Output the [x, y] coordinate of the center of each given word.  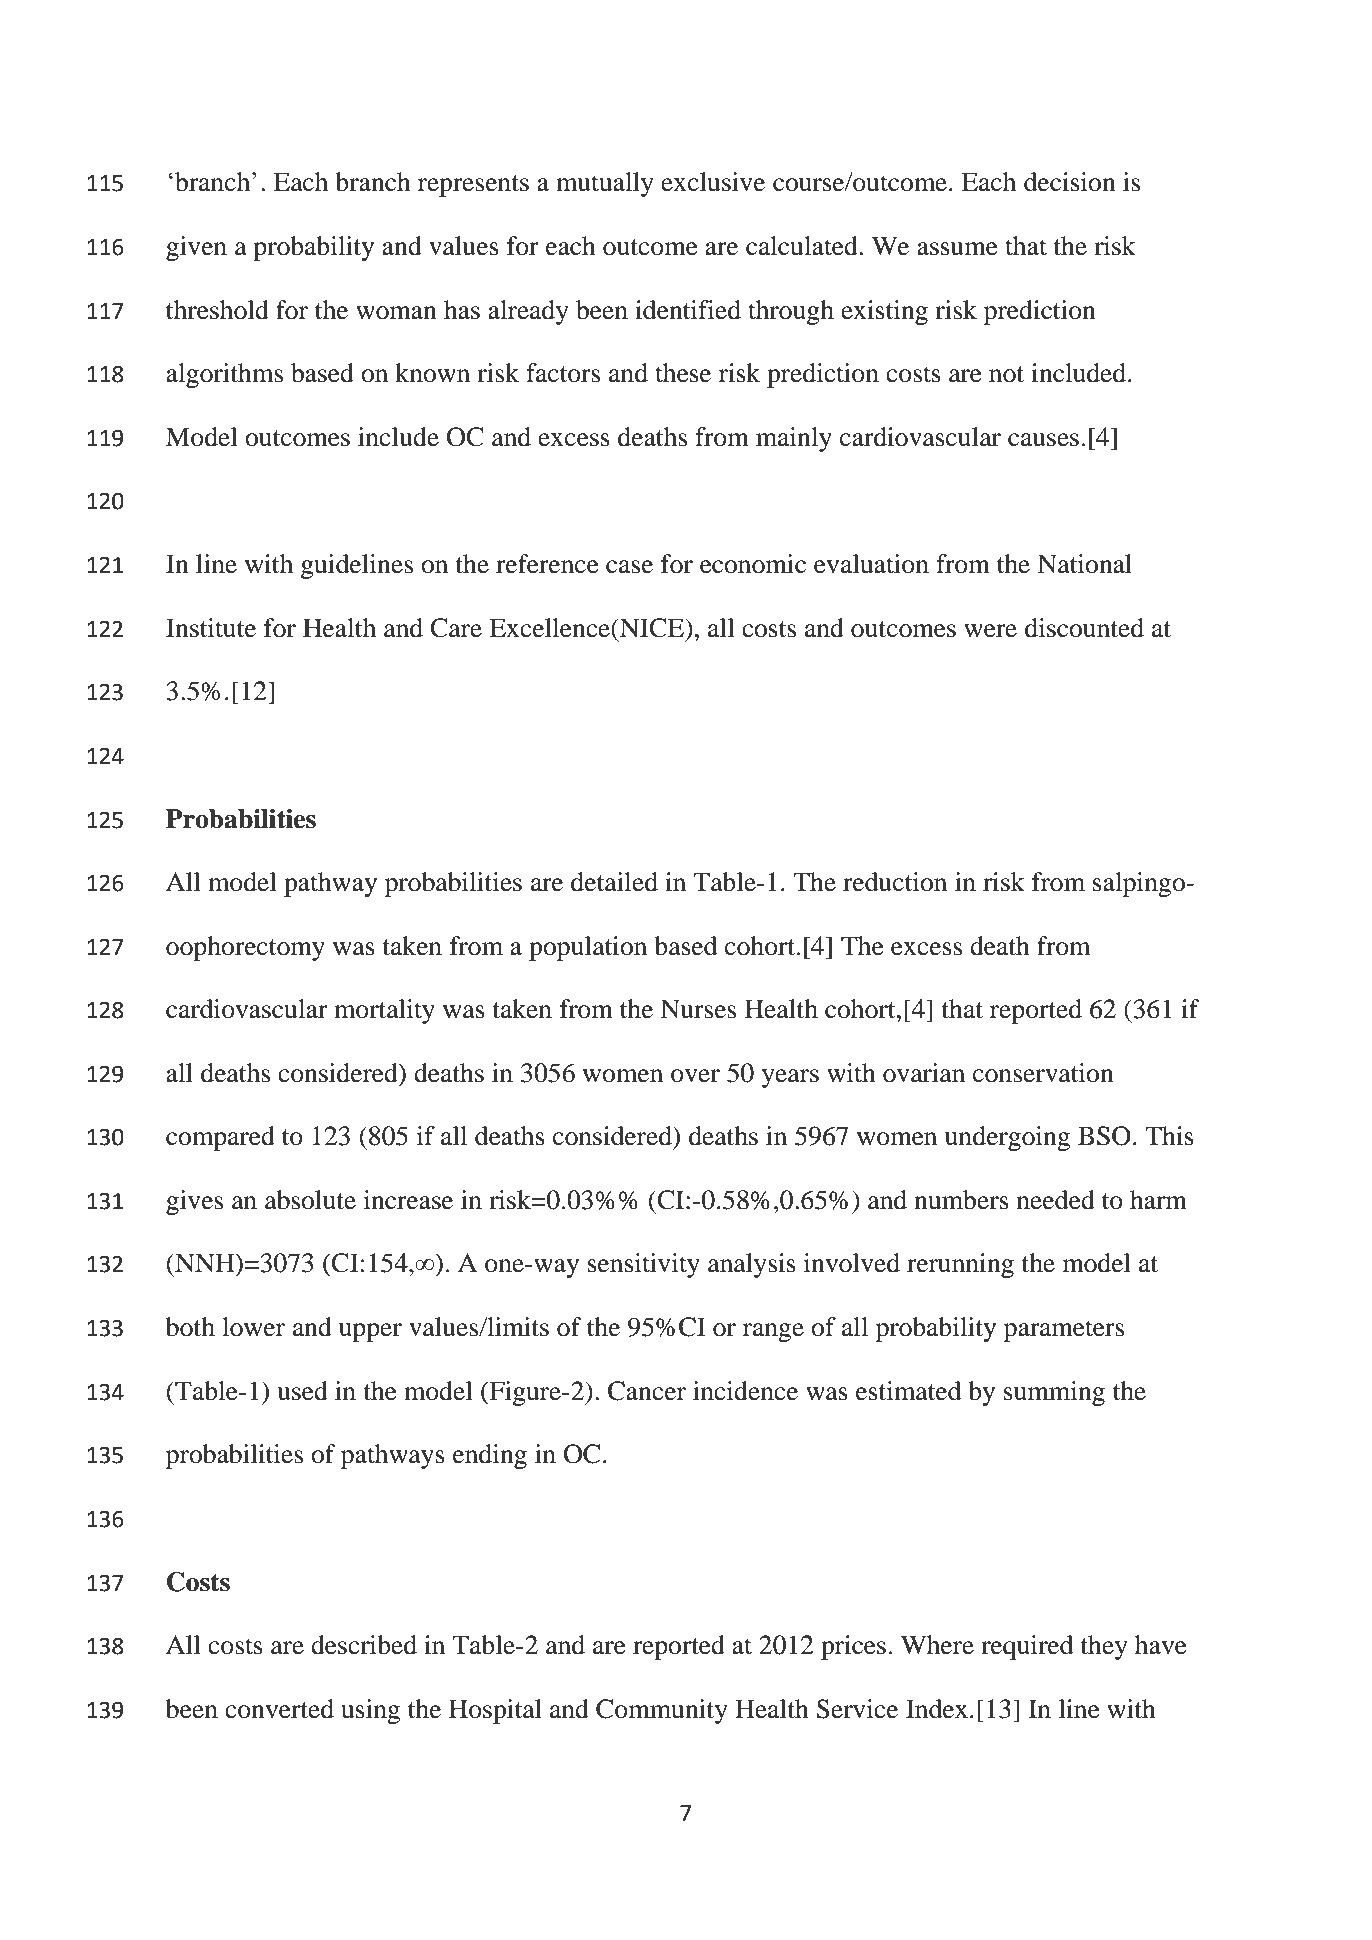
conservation [1043, 1073]
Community [662, 1711]
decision [1070, 182]
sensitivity [644, 1265]
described [364, 1645]
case [629, 567]
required [1027, 1647]
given [196, 248]
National [1084, 564]
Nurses [698, 1009]
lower [253, 1327]
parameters [1064, 1331]
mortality [384, 1011]
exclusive [713, 182]
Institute [211, 628]
